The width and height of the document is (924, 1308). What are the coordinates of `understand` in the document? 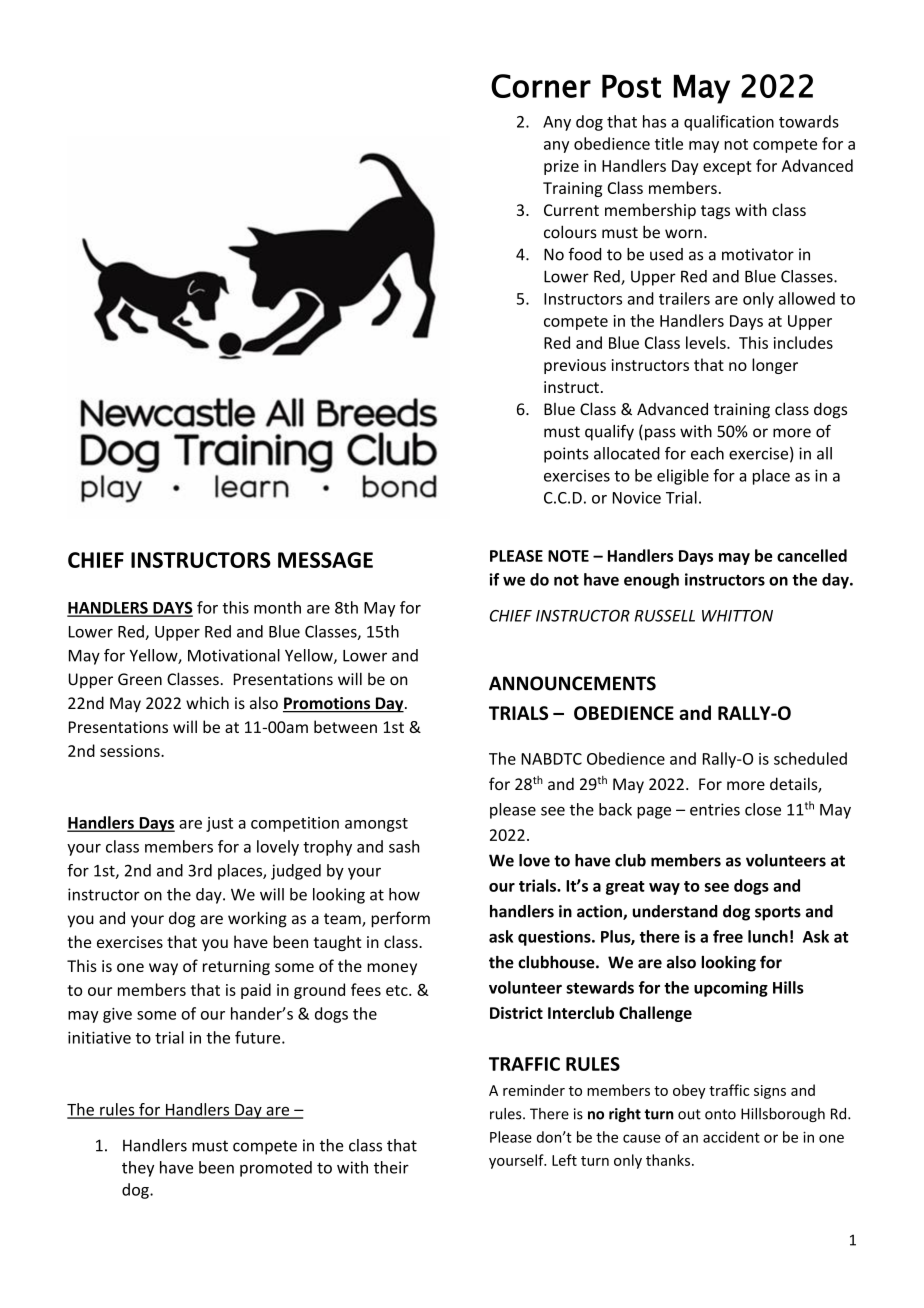 It's located at (675, 911).
